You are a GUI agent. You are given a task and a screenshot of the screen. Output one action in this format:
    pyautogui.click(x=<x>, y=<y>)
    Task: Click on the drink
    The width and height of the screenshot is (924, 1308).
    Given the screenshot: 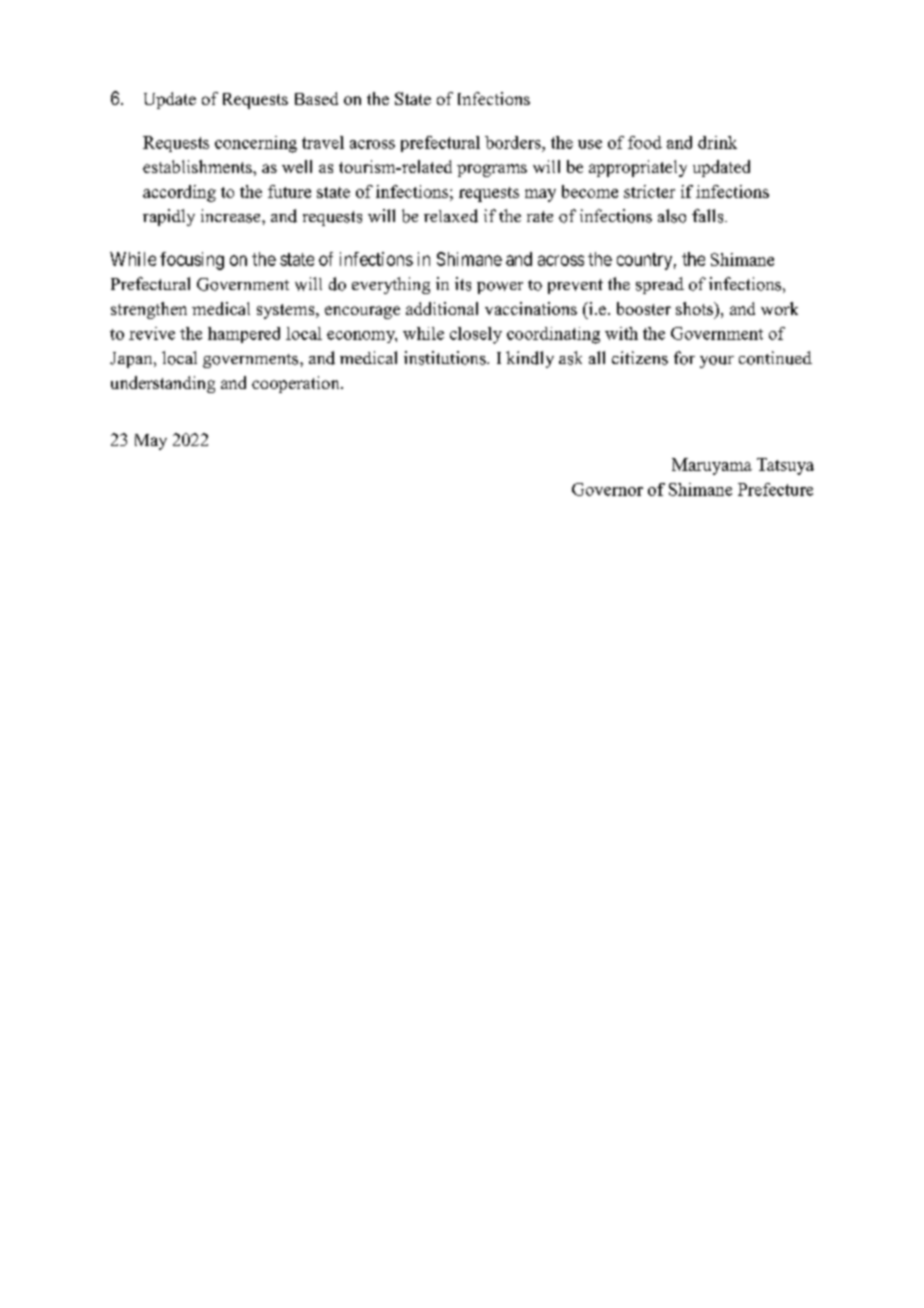 What is the action you would take?
    pyautogui.click(x=717, y=142)
